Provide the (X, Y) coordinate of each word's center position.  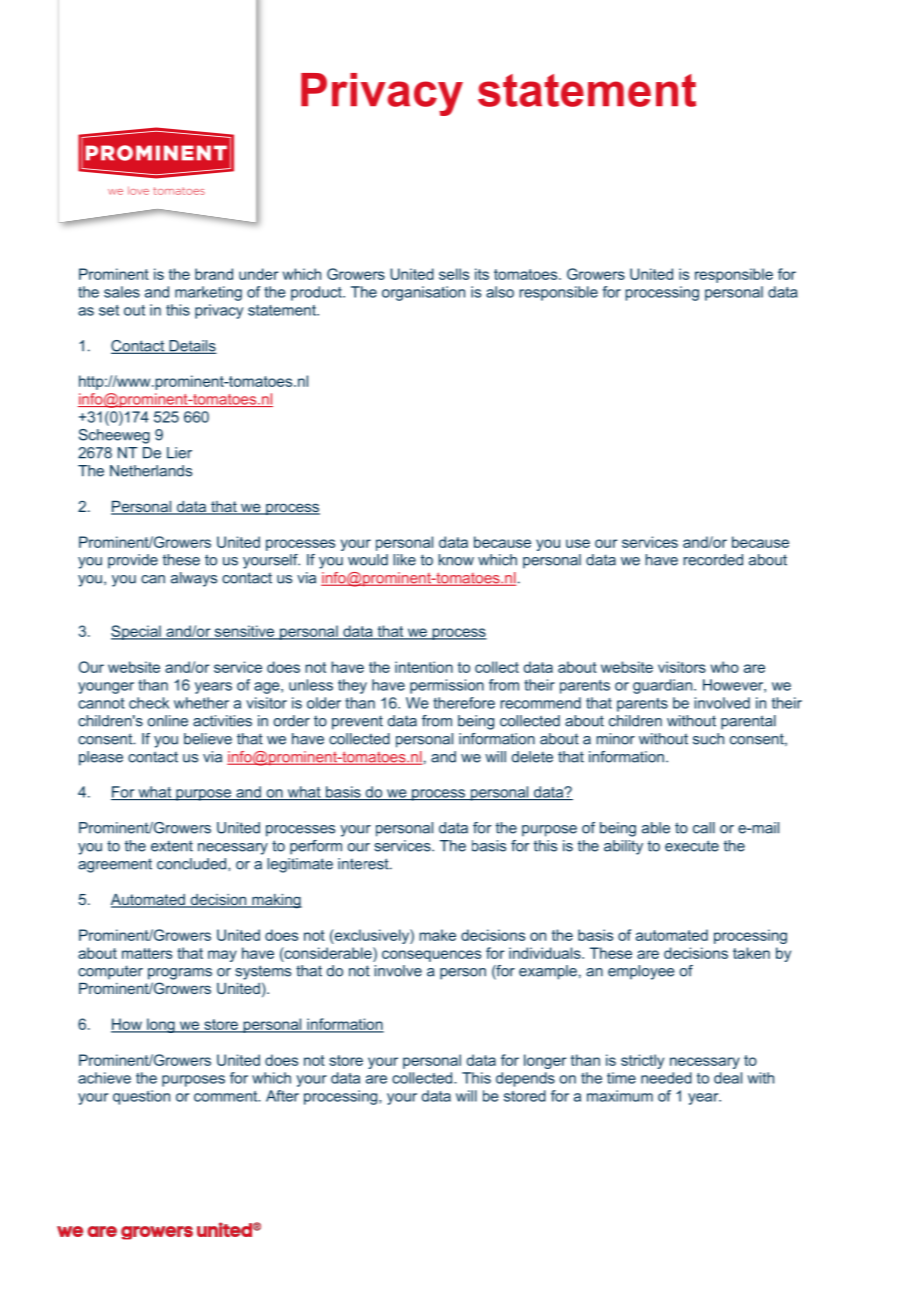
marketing (208, 293)
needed (666, 1078)
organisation (423, 293)
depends (525, 1079)
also (500, 292)
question (141, 1097)
